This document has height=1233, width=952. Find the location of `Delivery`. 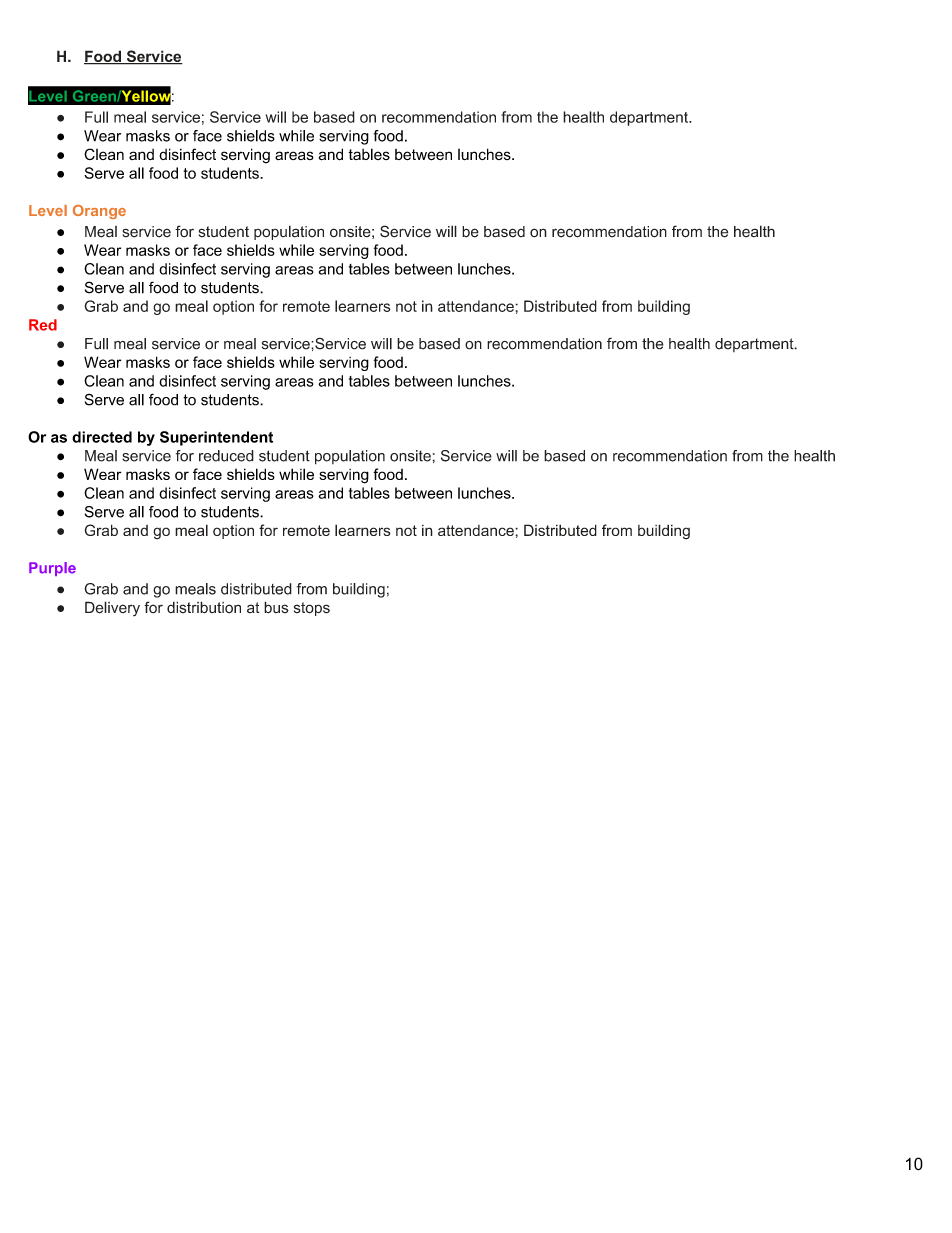

Delivery is located at coordinates (112, 609).
